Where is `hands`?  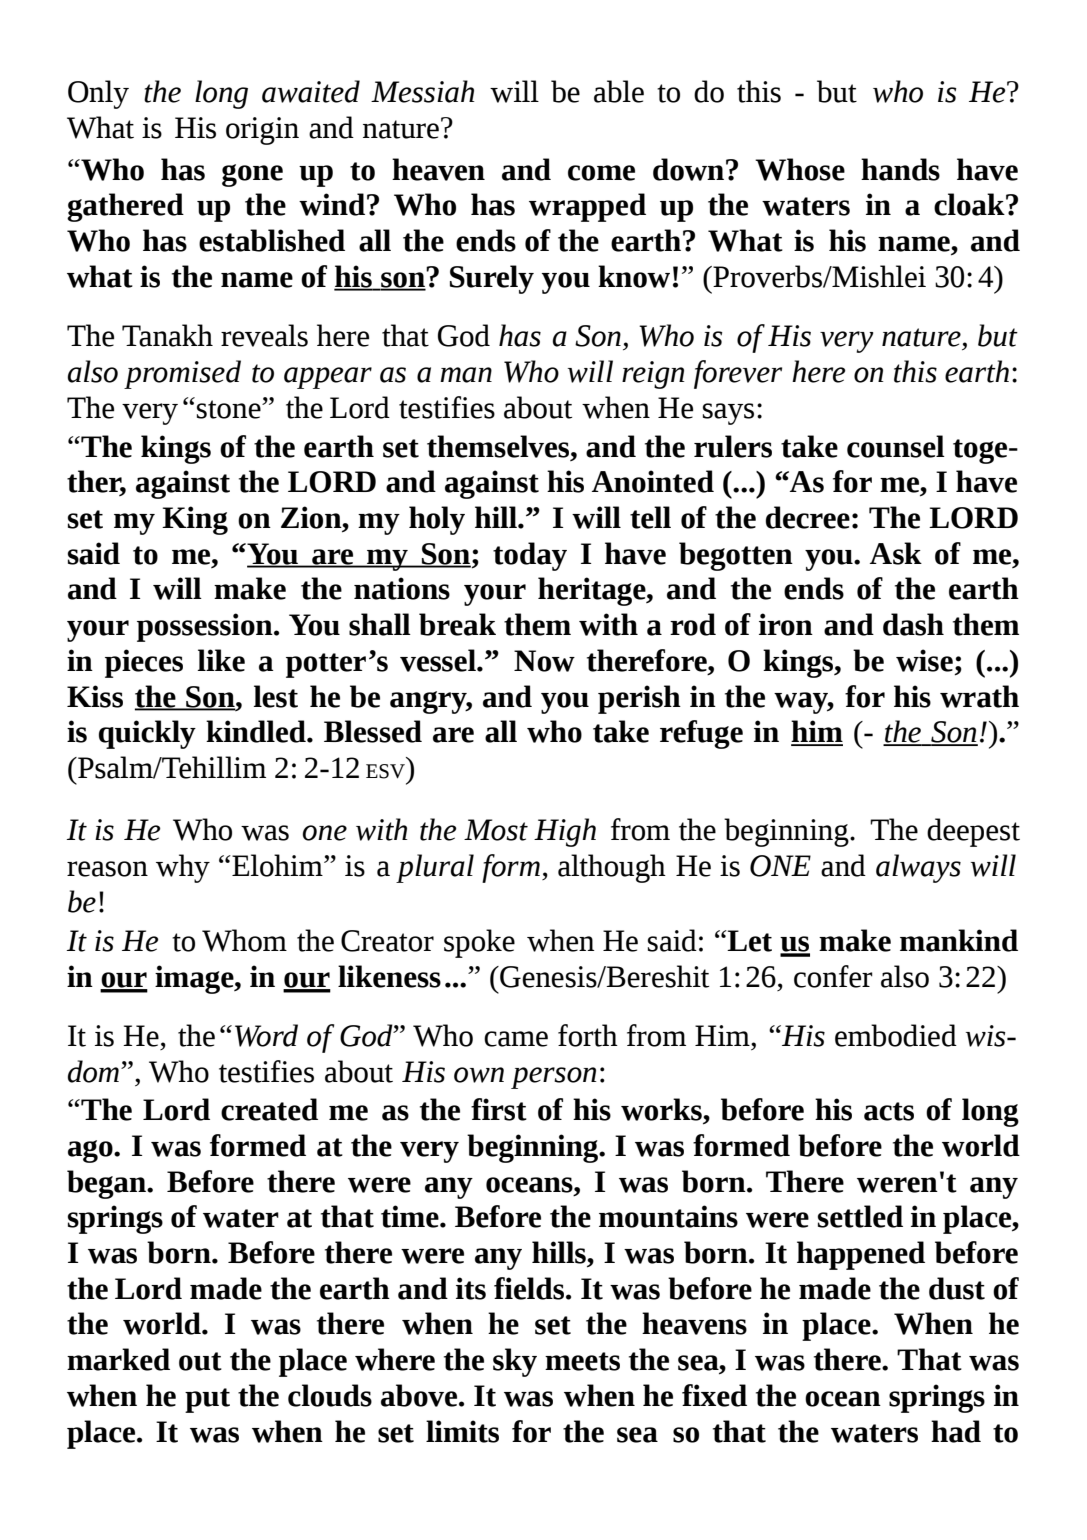 hands is located at coordinates (900, 169).
